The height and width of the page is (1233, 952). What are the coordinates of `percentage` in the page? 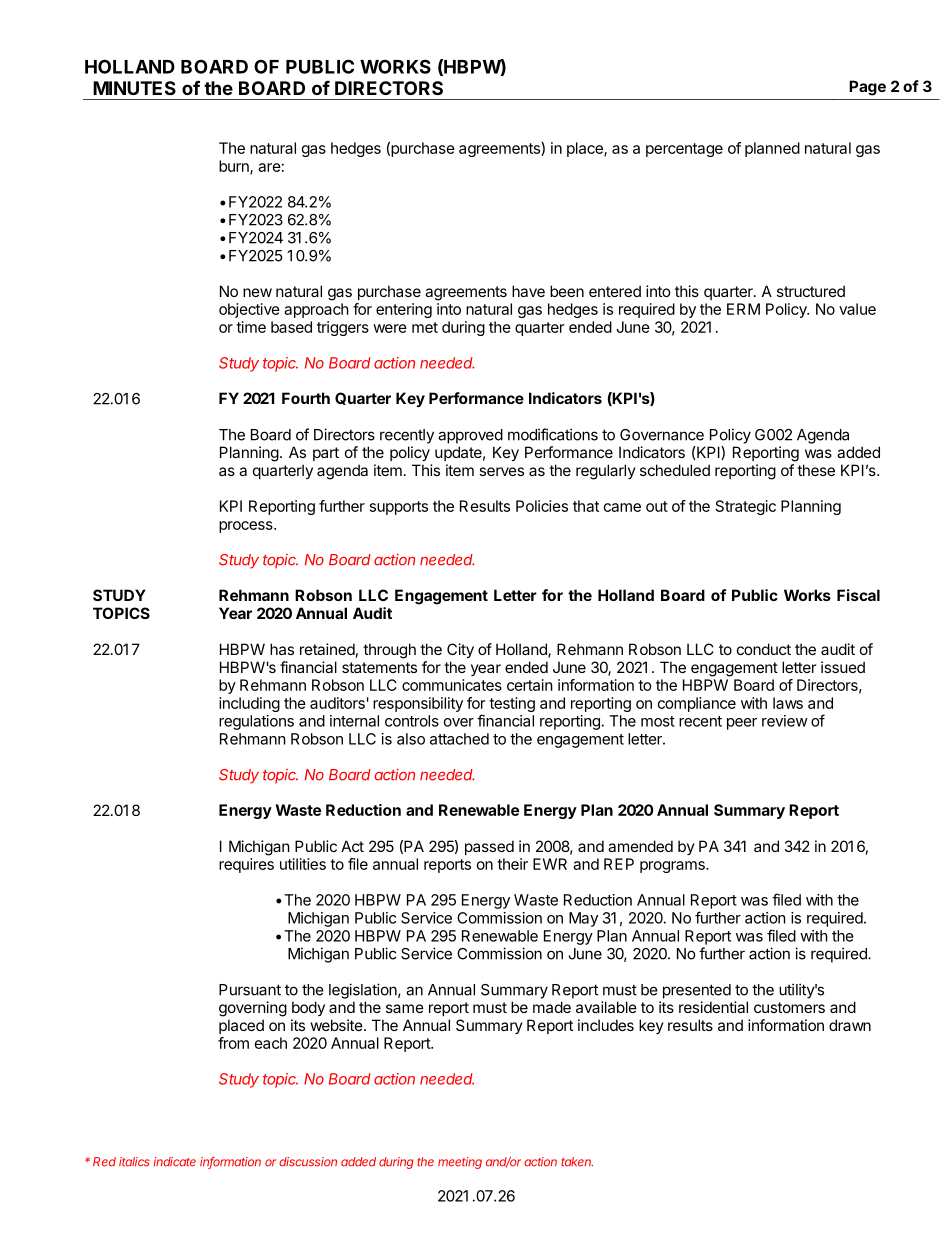 It's located at (684, 150).
